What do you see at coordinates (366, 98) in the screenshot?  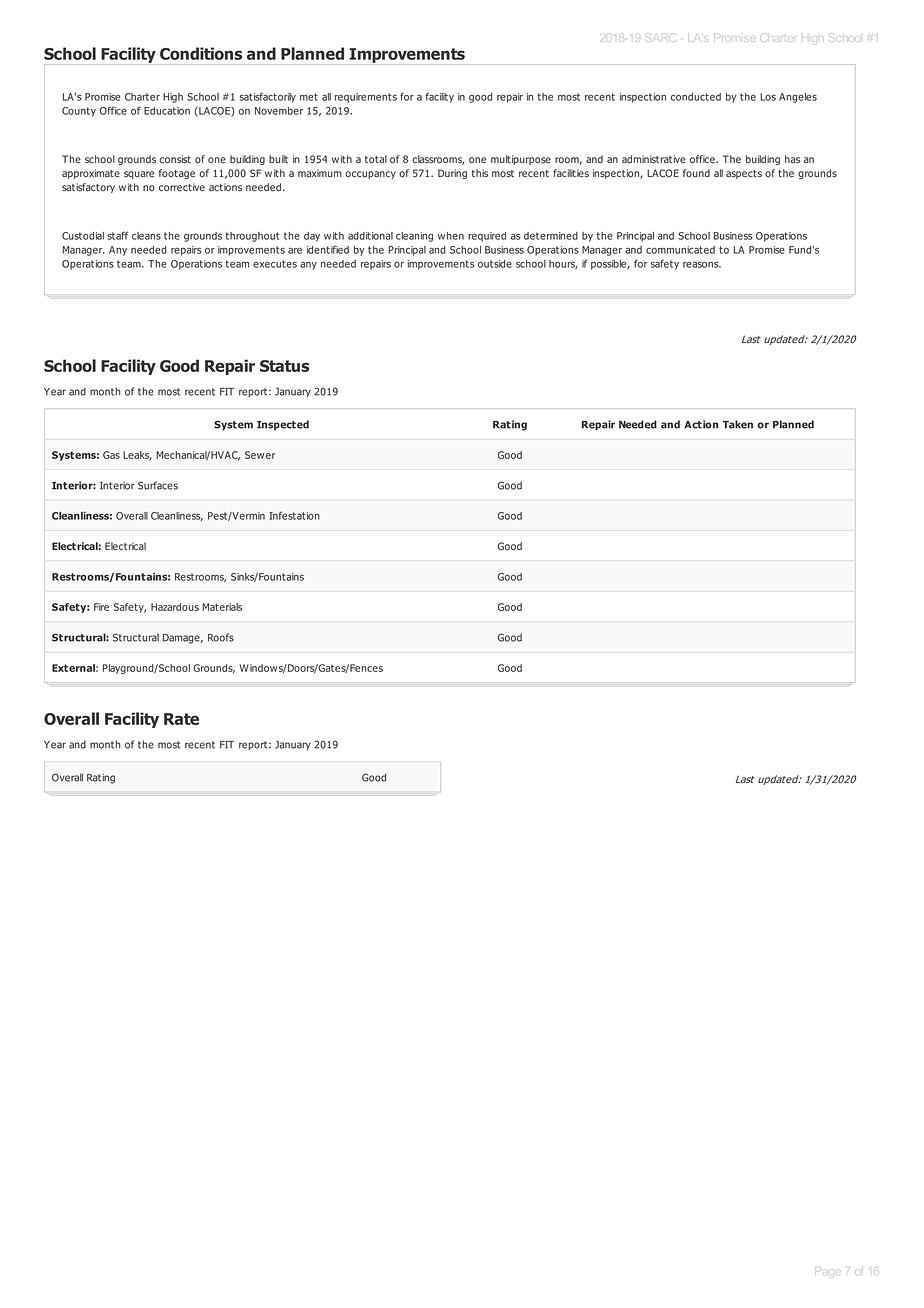 I see `requirements` at bounding box center [366, 98].
